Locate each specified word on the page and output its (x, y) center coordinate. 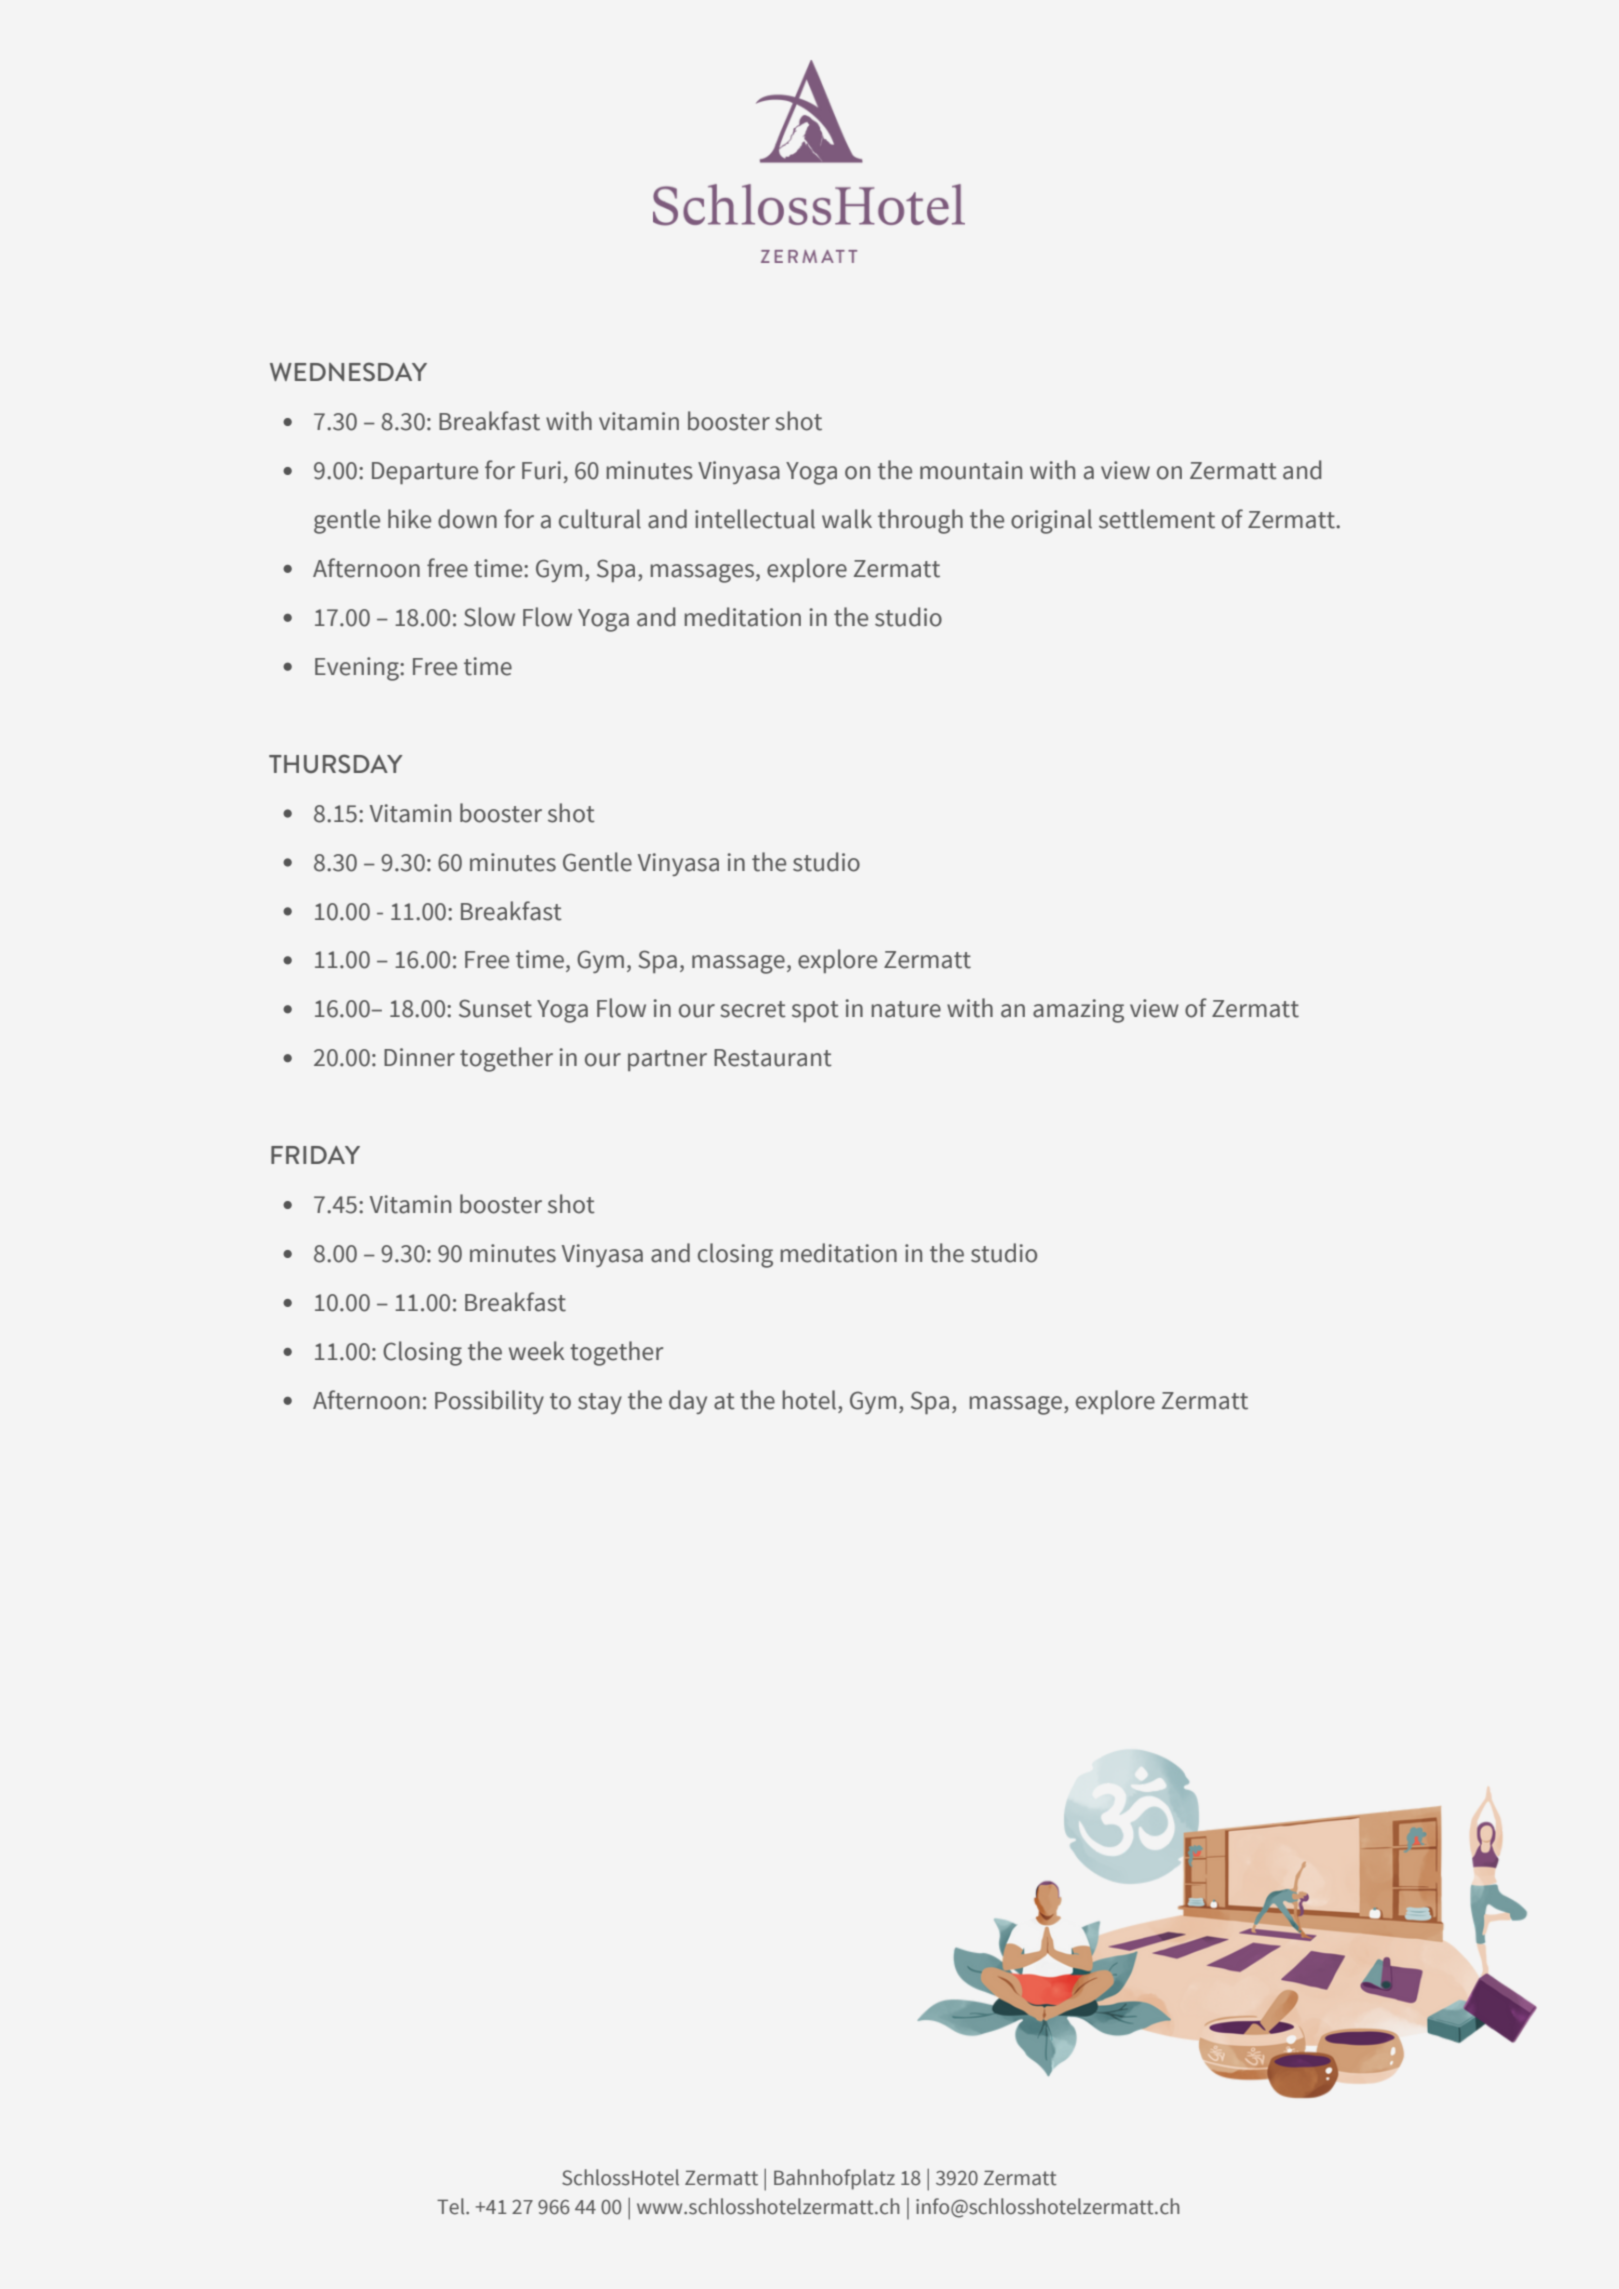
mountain (971, 470)
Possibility (489, 1402)
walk (847, 519)
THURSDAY (335, 763)
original (1051, 521)
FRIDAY (315, 1155)
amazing (1078, 1011)
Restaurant (773, 1058)
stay (600, 1403)
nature (906, 1009)
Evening (358, 669)
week (537, 1351)
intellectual (755, 519)
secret (753, 1009)
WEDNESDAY (348, 371)
